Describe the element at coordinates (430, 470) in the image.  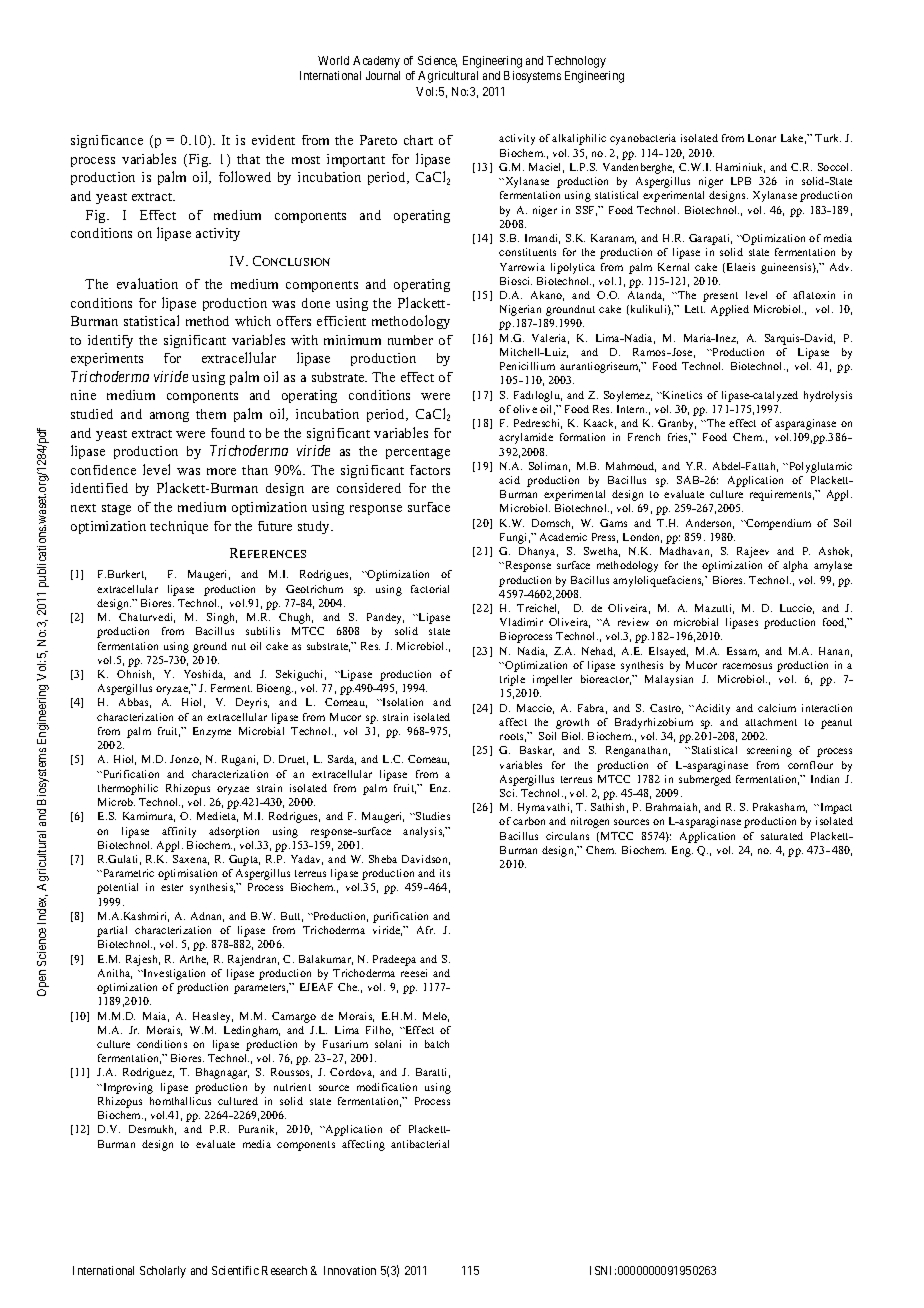
I see `factors` at that location.
